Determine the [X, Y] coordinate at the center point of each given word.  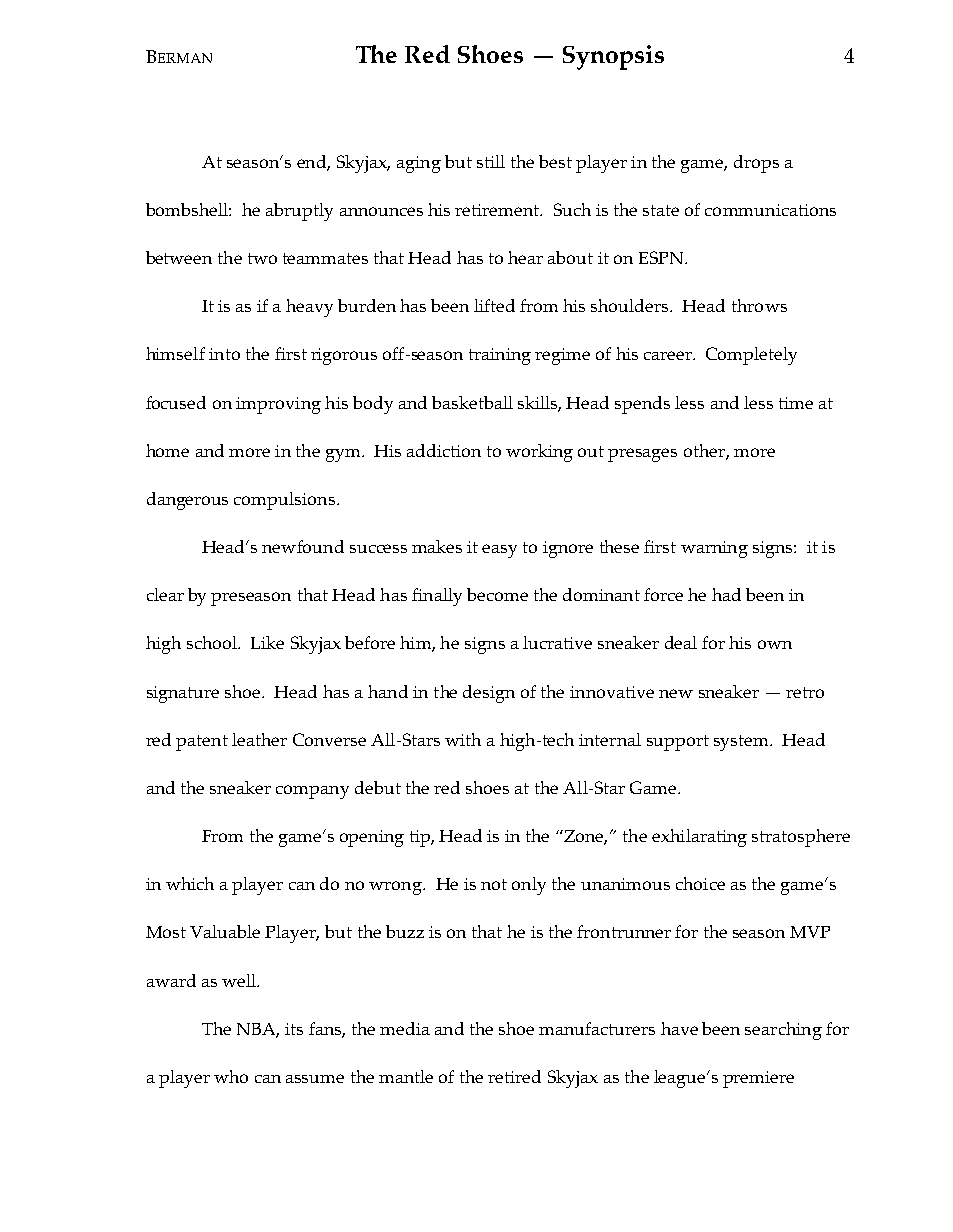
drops [756, 164]
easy [499, 551]
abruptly [299, 212]
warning [714, 549]
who [231, 1076]
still [491, 161]
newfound [303, 546]
